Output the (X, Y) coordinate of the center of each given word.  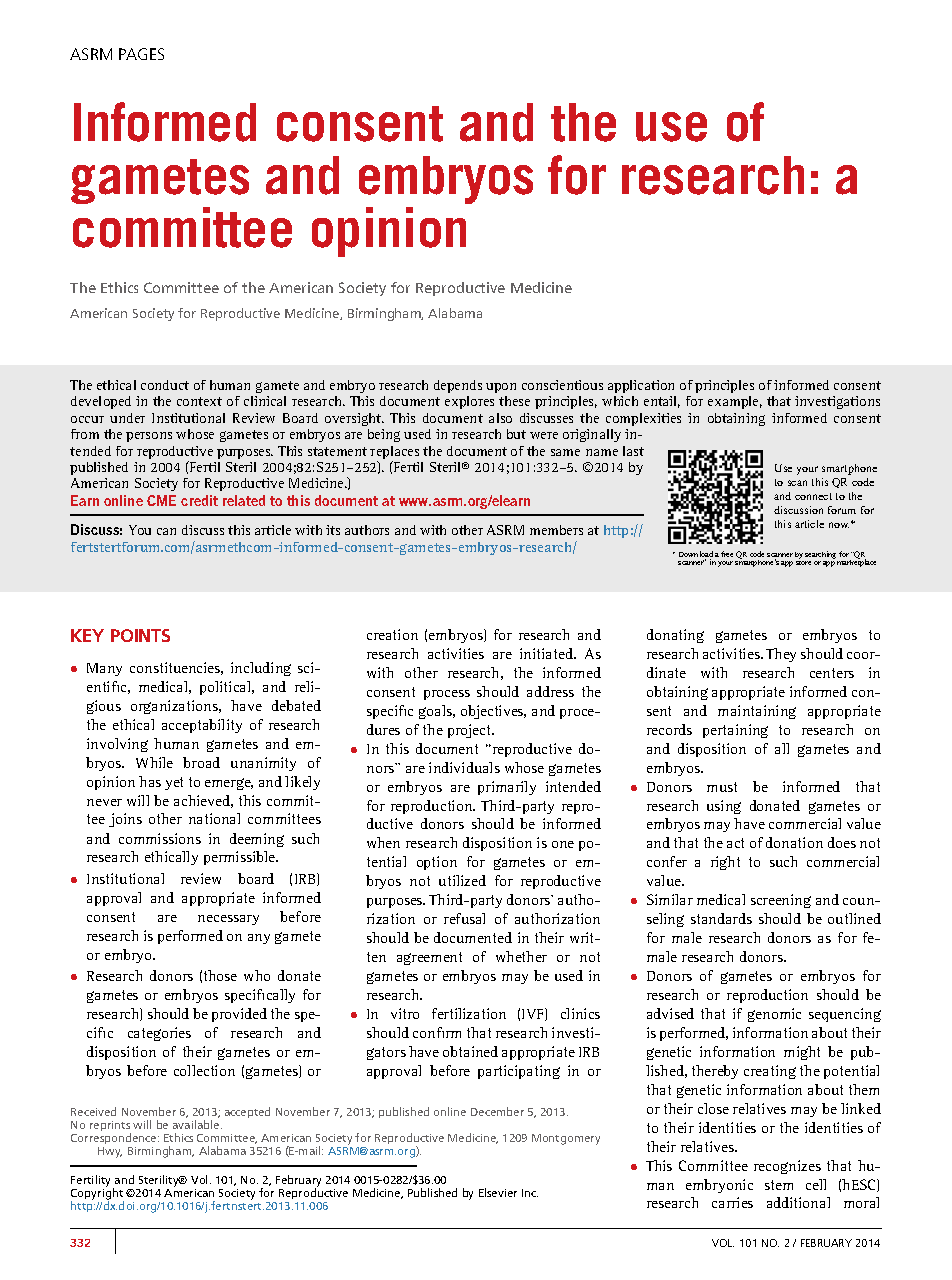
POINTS (140, 635)
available (197, 1124)
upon (501, 388)
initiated (548, 653)
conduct (165, 385)
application (641, 386)
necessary (228, 920)
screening (781, 901)
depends (458, 386)
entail (662, 402)
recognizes (787, 1167)
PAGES (141, 54)
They (781, 655)
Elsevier (498, 1192)
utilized (462, 880)
